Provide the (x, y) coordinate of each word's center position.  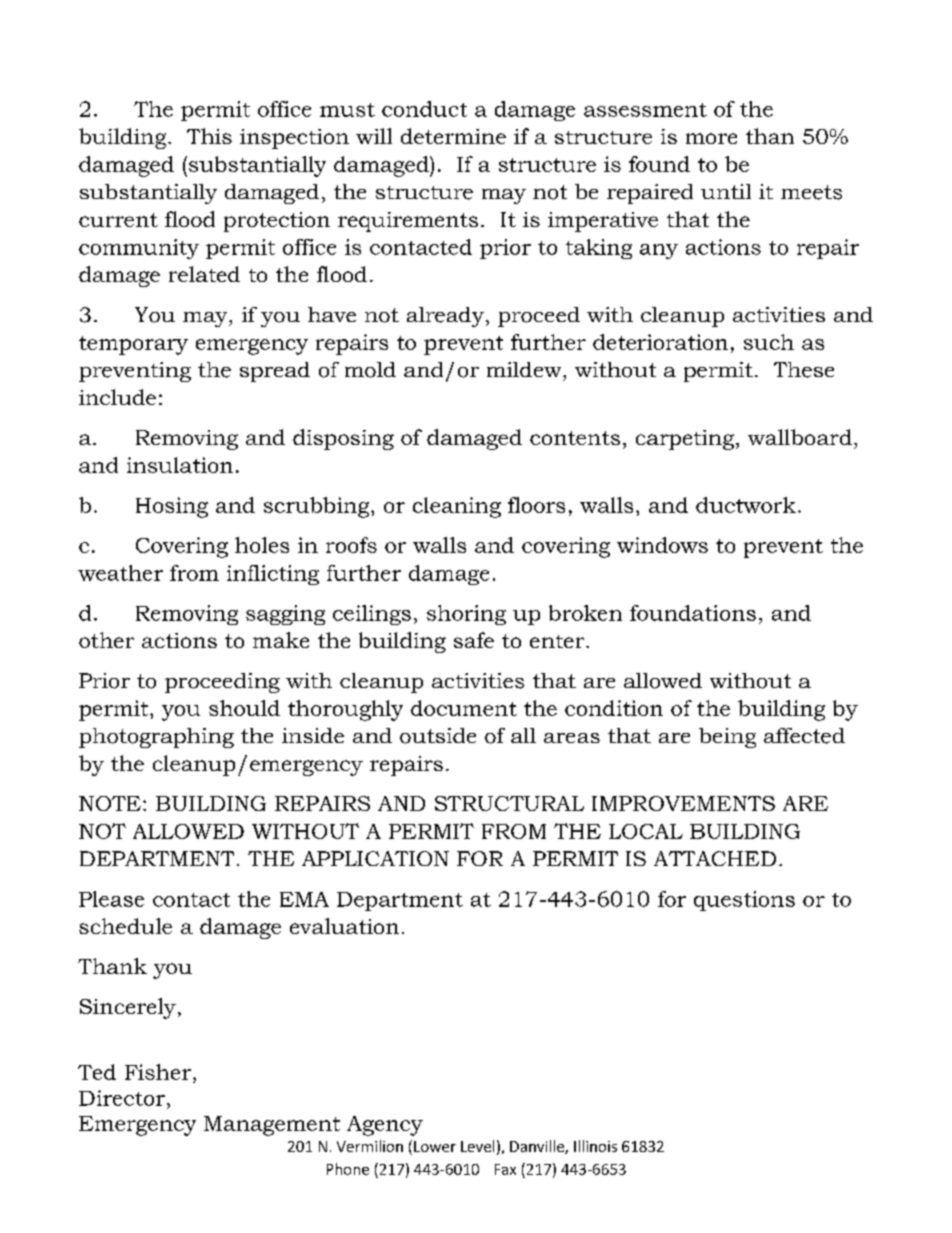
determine (453, 136)
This (209, 136)
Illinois (595, 1146)
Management (272, 1126)
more (711, 138)
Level (477, 1146)
